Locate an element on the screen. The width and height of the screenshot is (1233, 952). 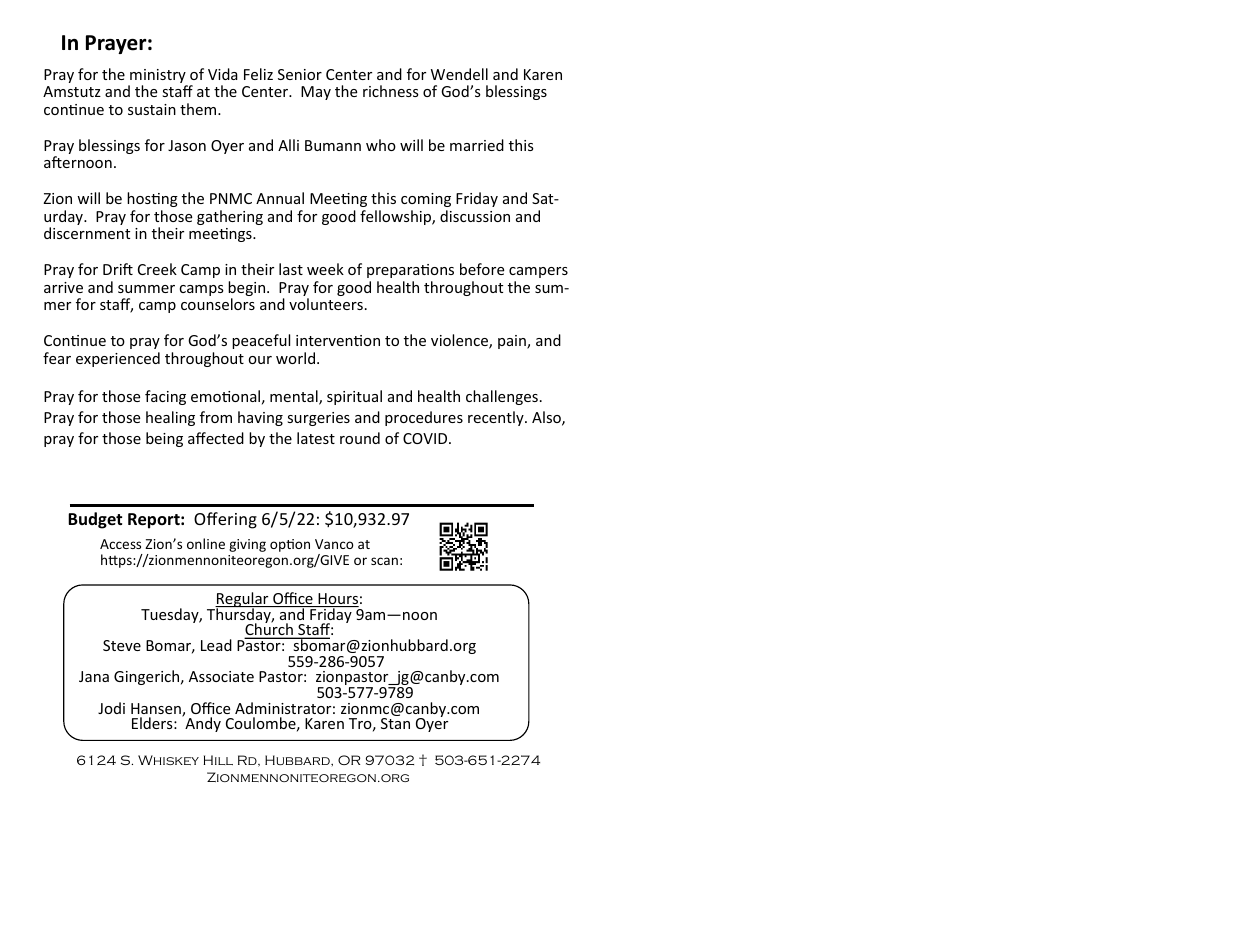
violence is located at coordinates (460, 341).
